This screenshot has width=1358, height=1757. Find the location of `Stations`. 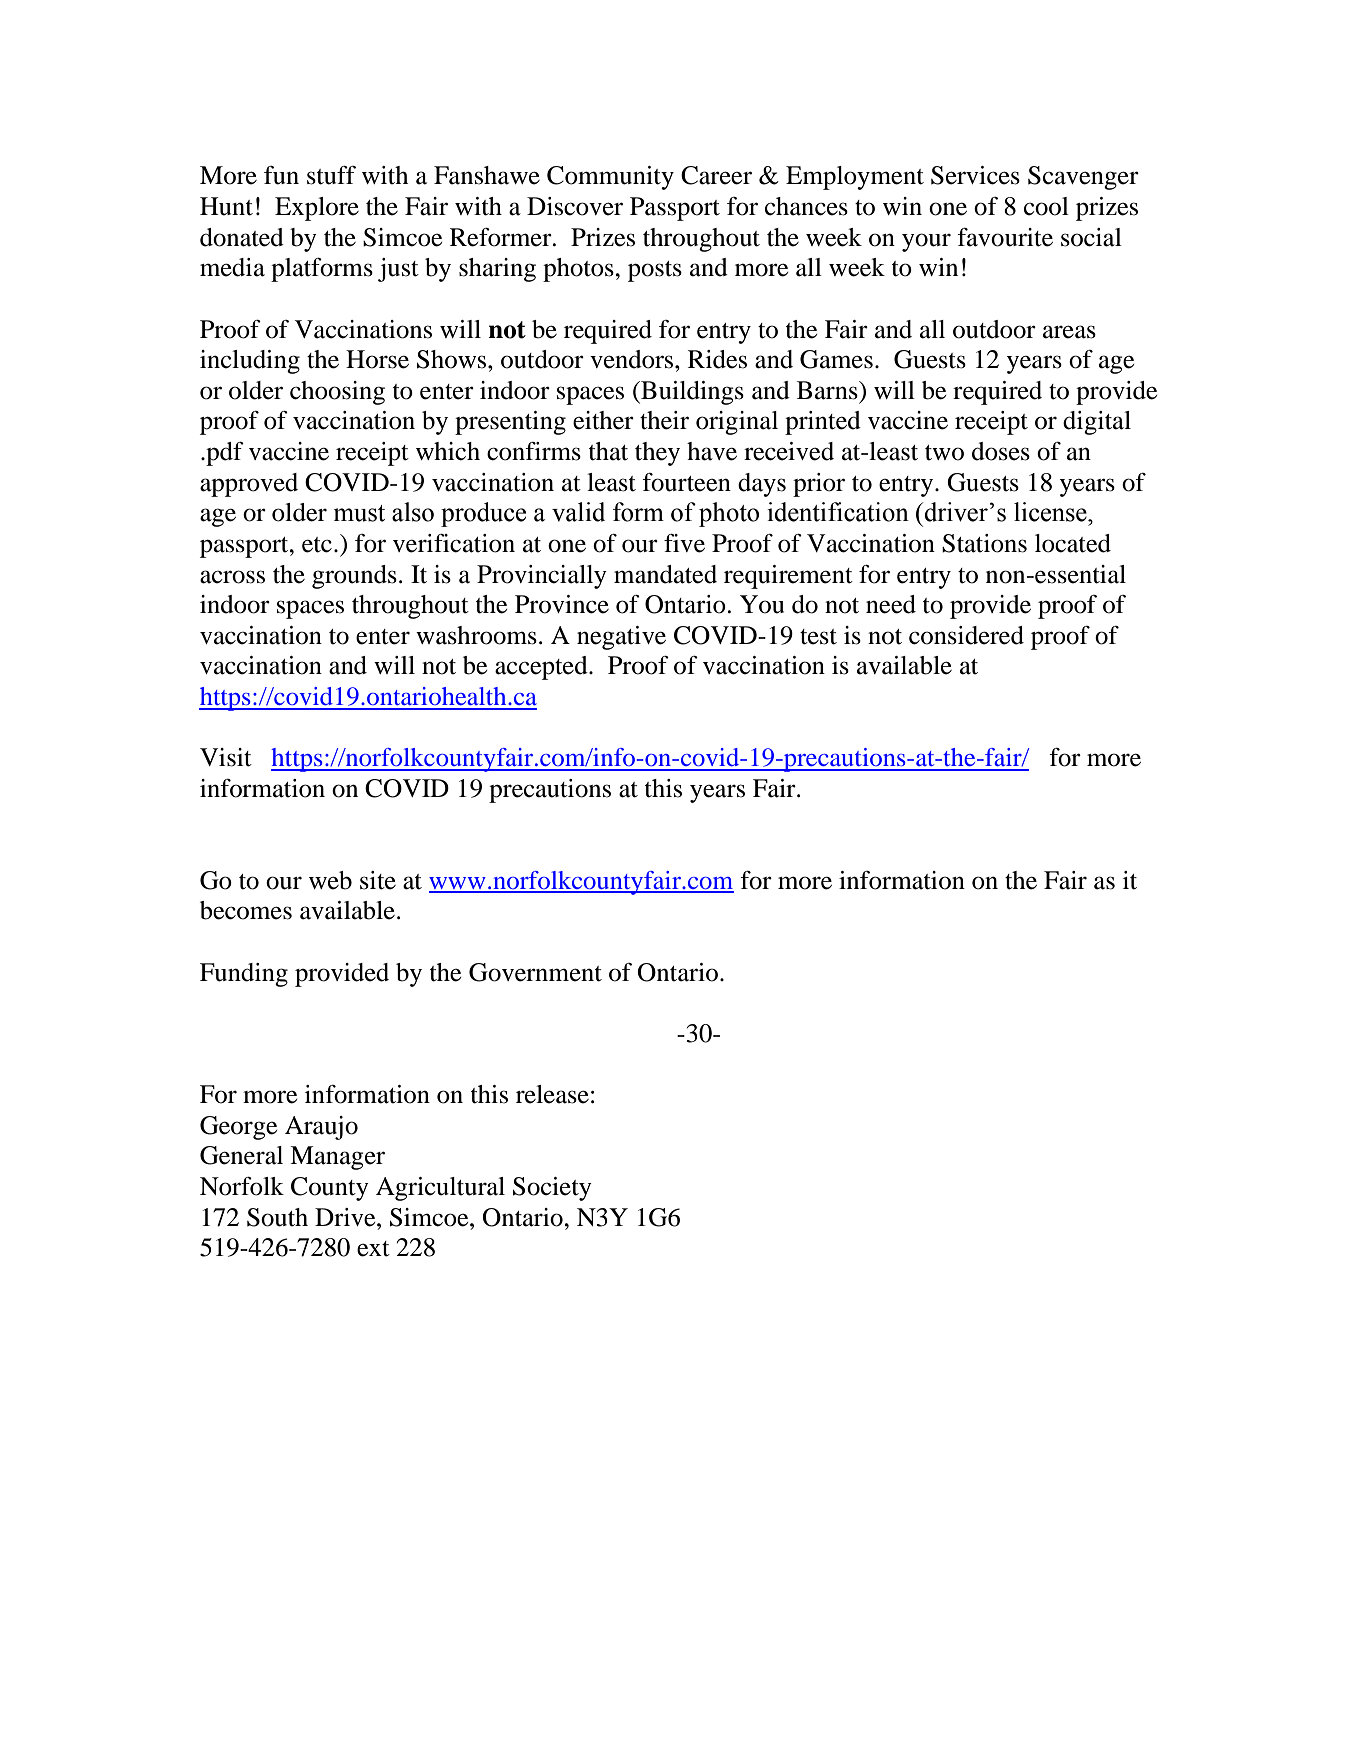

Stations is located at coordinates (984, 543).
